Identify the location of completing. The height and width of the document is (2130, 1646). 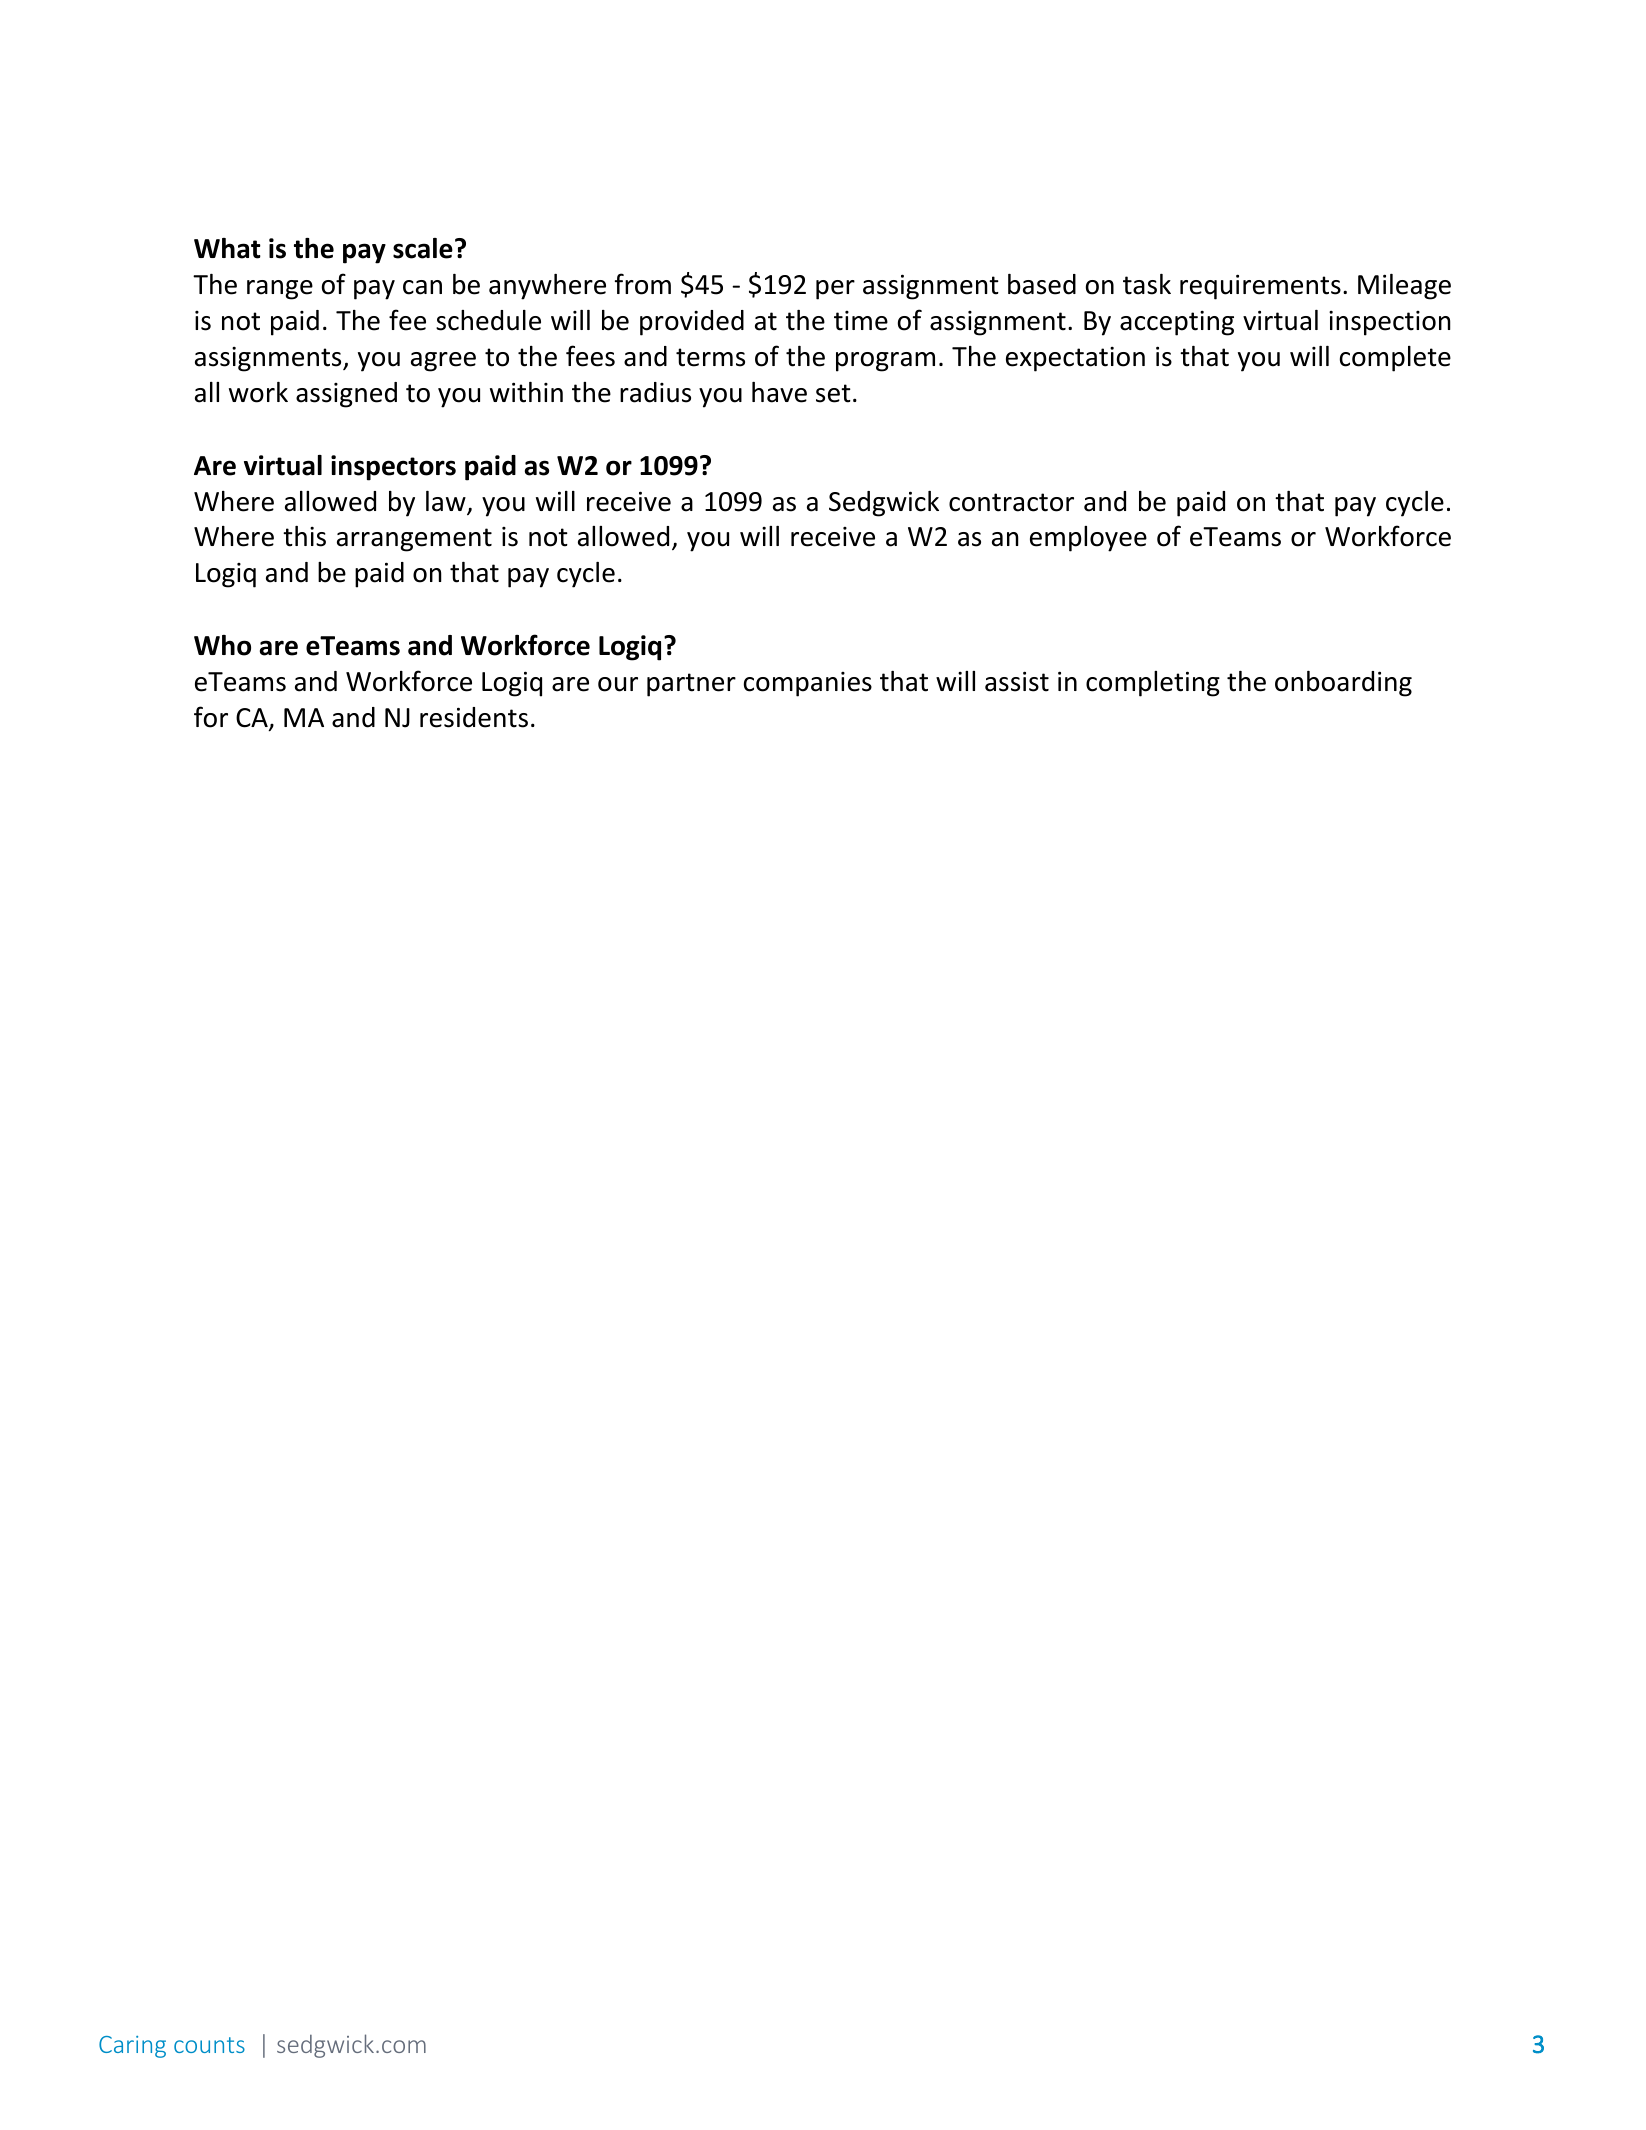
(1153, 684).
